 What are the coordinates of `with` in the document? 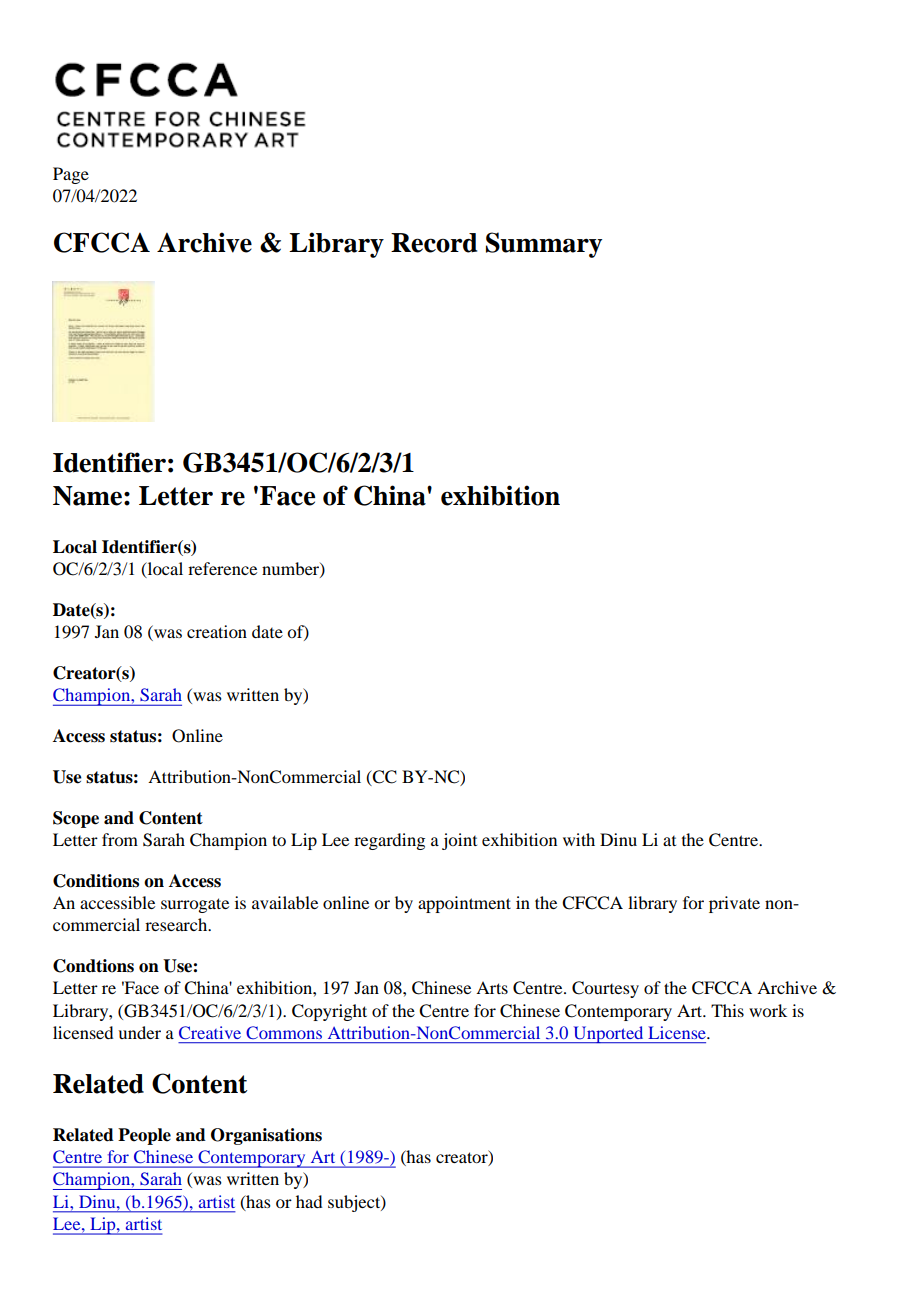 It's located at (579, 839).
